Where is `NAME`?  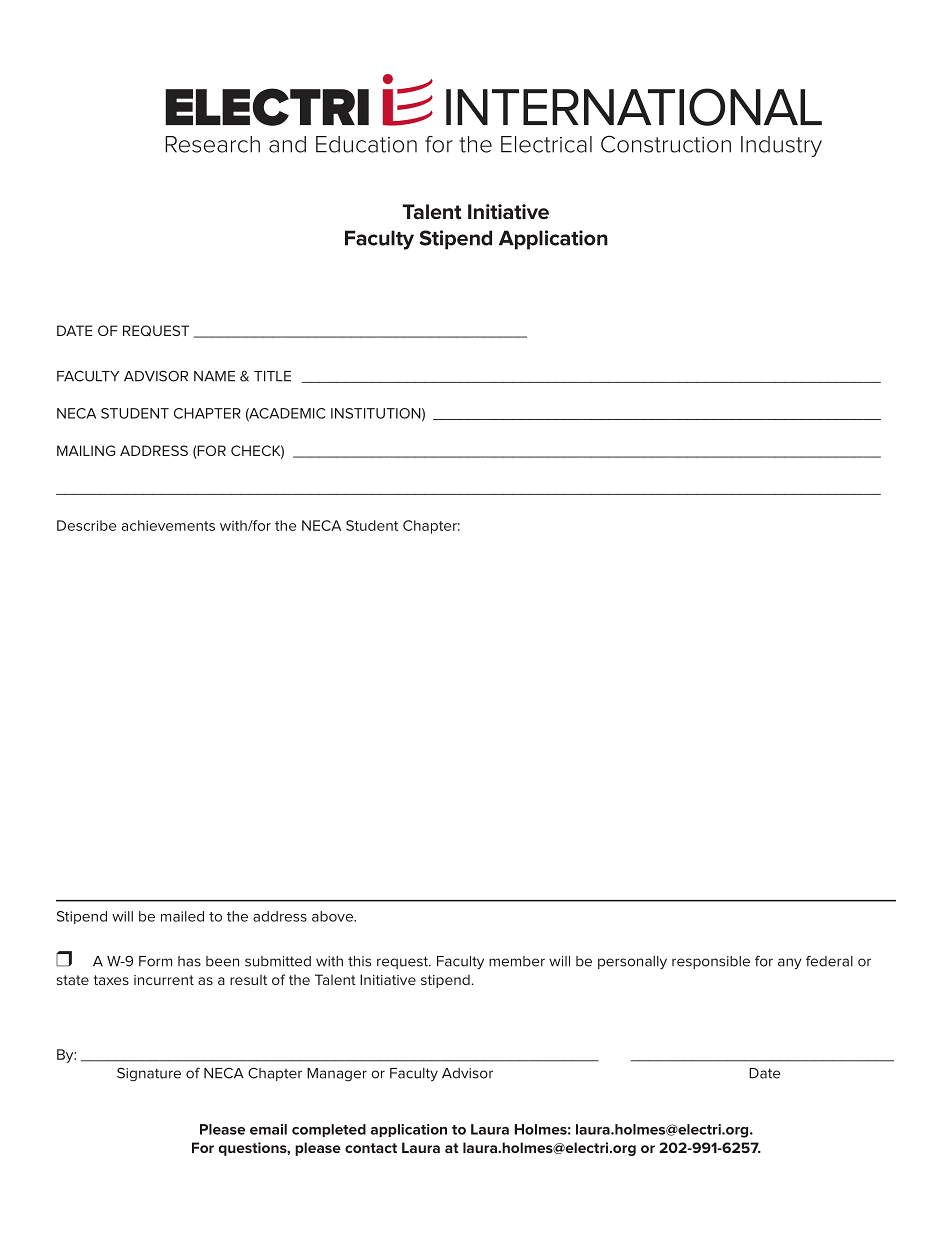 NAME is located at coordinates (214, 376).
